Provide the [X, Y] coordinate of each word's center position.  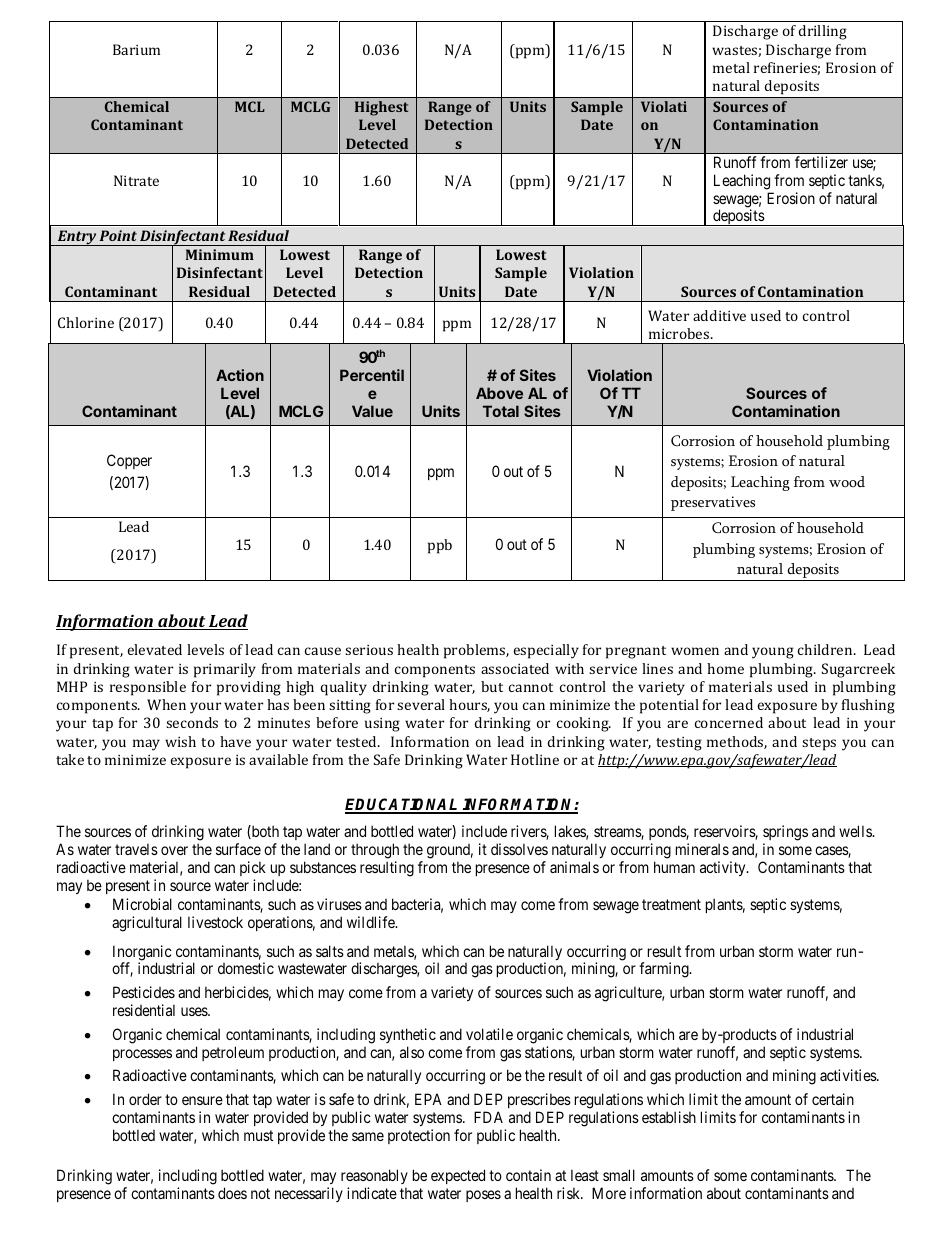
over [174, 850]
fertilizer [821, 162]
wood [847, 482]
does [232, 1193]
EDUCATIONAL [403, 805]
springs [785, 834]
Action [240, 375]
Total [501, 411]
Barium [136, 49]
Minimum [220, 254]
